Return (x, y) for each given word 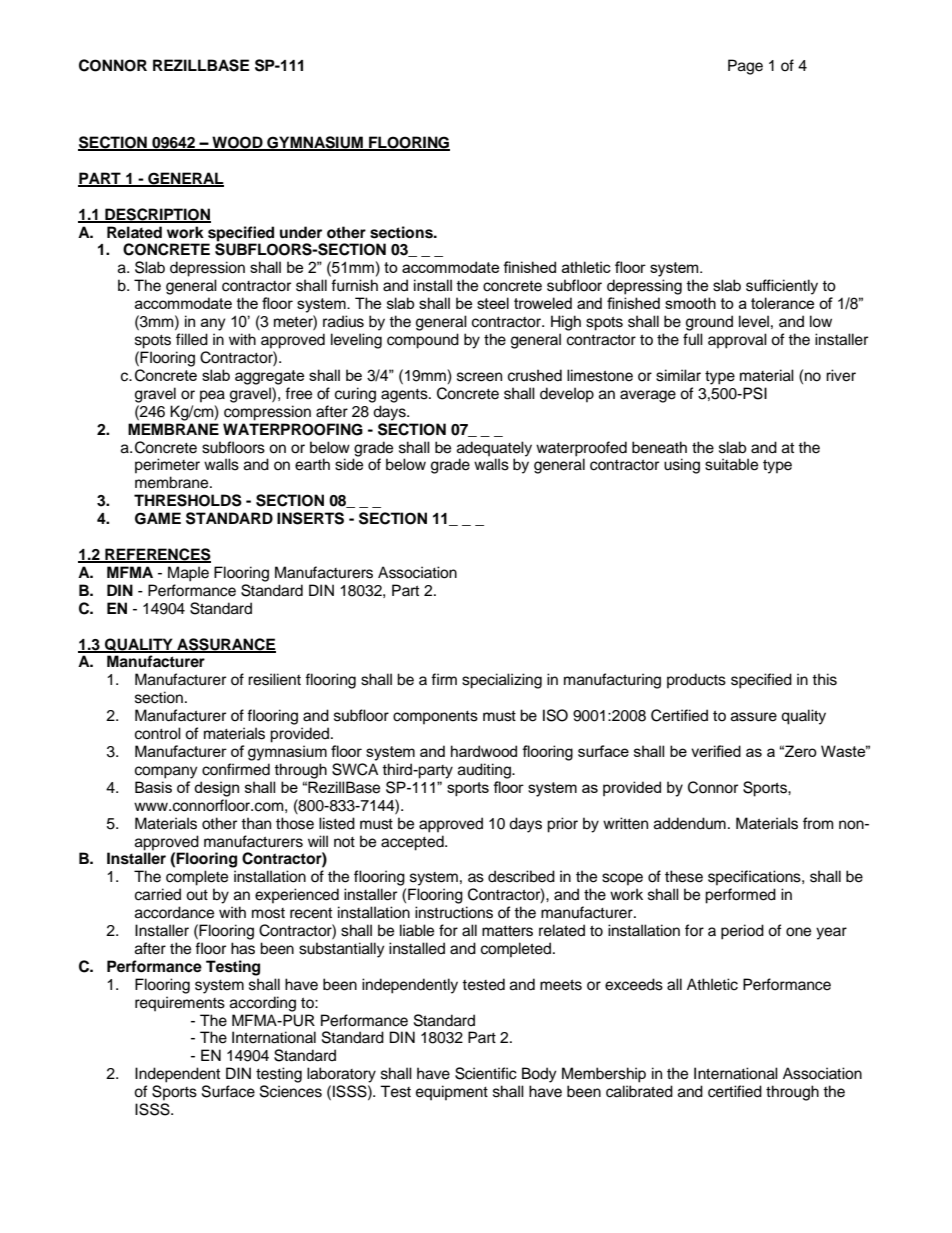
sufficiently (782, 287)
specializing (502, 681)
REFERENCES (157, 555)
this (824, 679)
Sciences (291, 1091)
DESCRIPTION (157, 215)
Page (745, 67)
